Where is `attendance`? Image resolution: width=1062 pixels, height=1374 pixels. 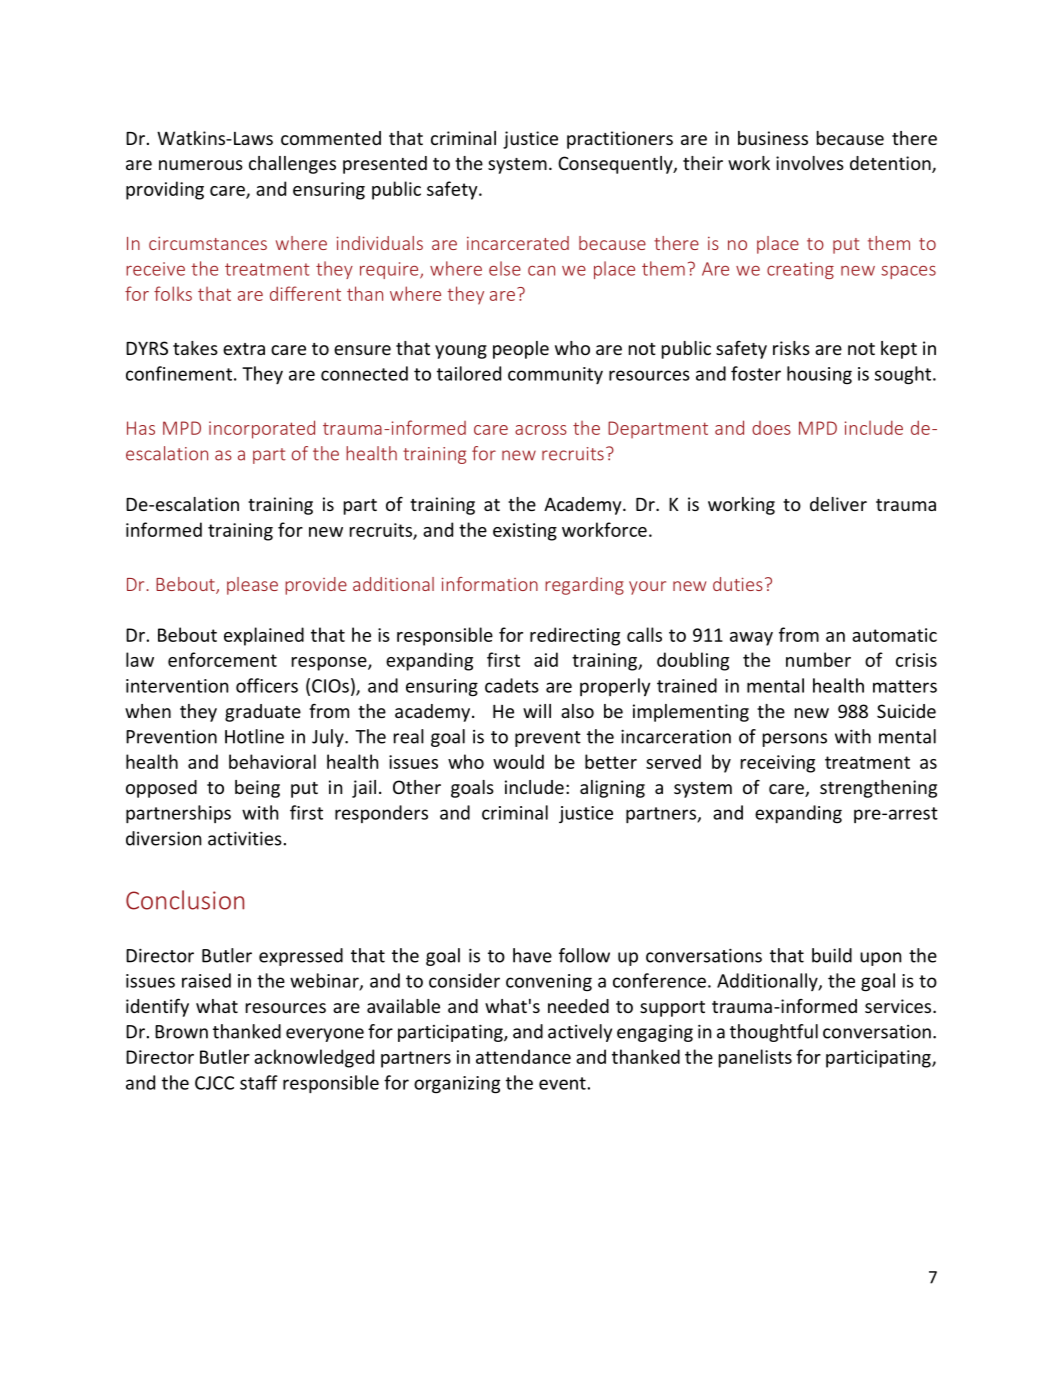 attendance is located at coordinates (523, 1056).
